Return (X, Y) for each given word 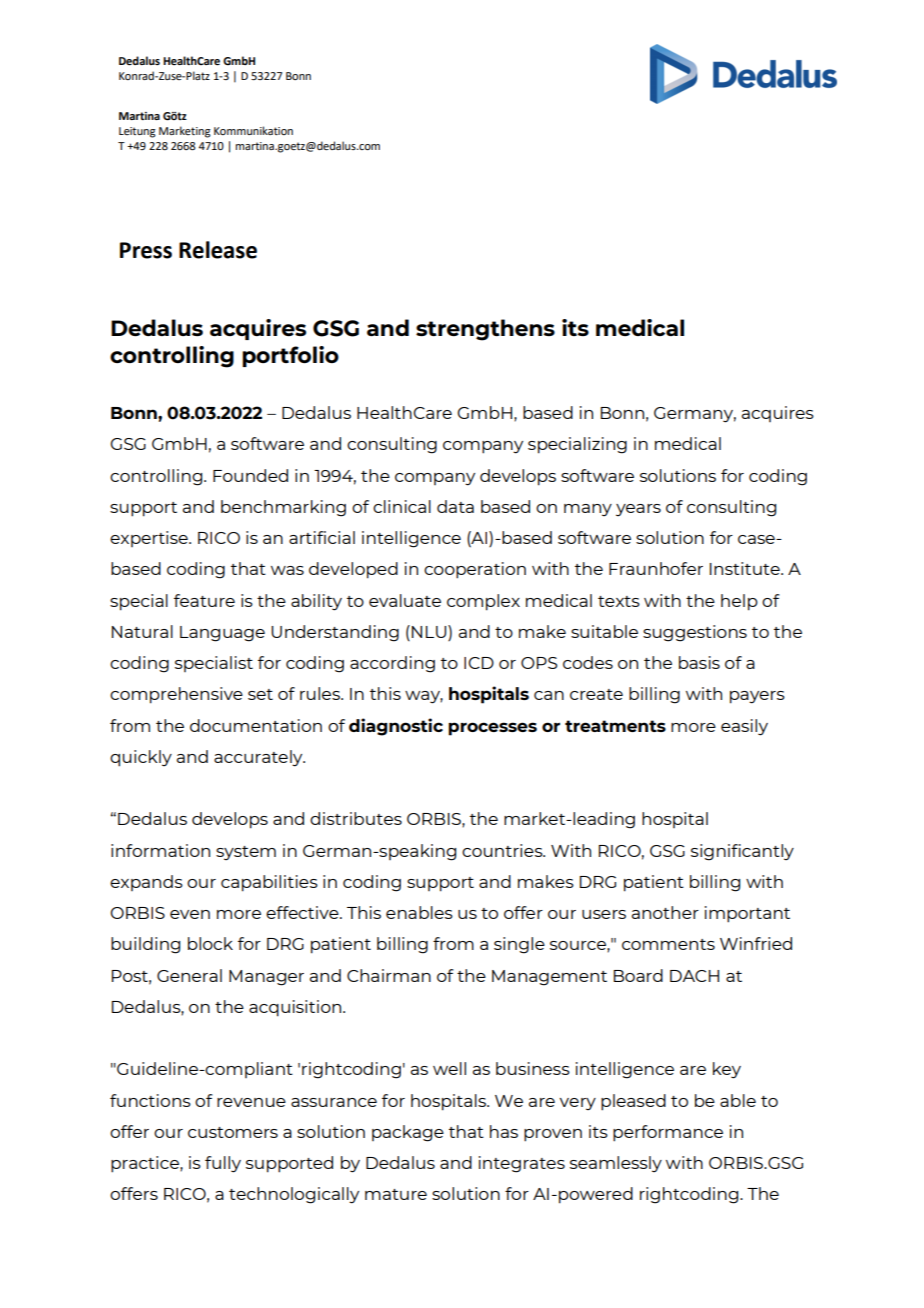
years (638, 510)
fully (223, 1164)
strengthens (485, 330)
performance (668, 1133)
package (408, 1133)
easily (744, 727)
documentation (256, 725)
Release (218, 250)
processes (492, 729)
